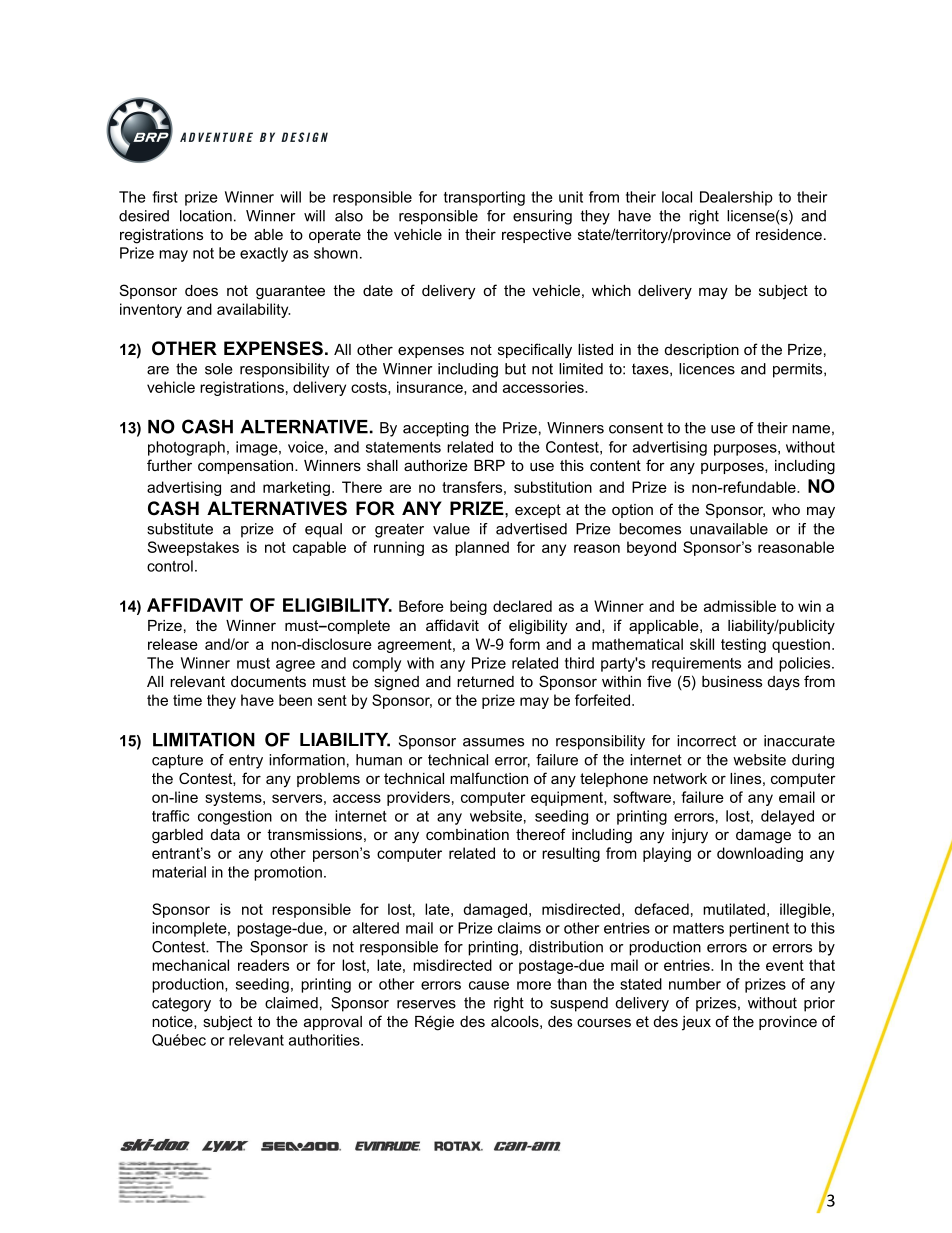 This page has width=952, height=1233. I want to click on category, so click(181, 1004).
